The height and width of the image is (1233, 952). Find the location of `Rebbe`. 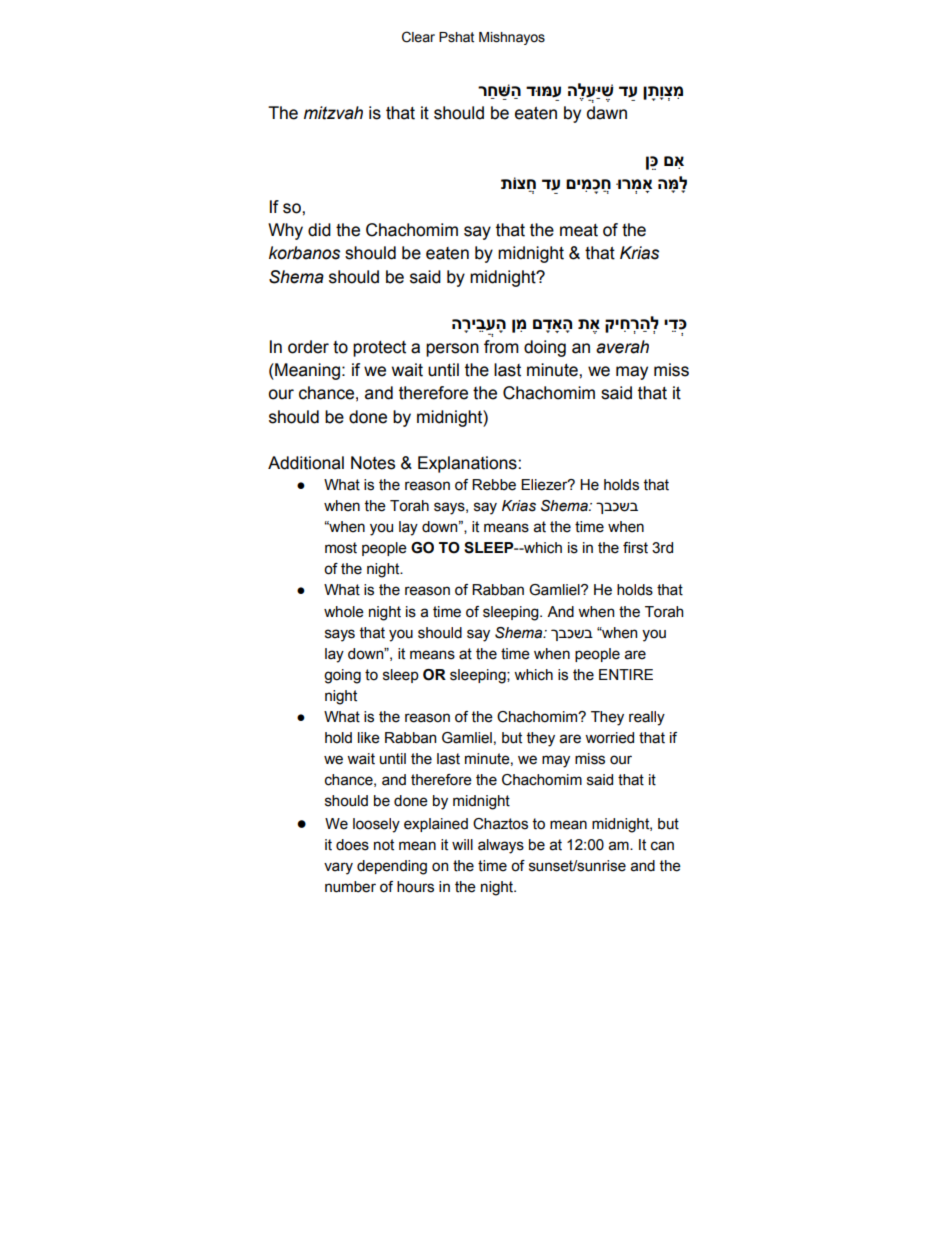

Rebbe is located at coordinates (494, 485).
